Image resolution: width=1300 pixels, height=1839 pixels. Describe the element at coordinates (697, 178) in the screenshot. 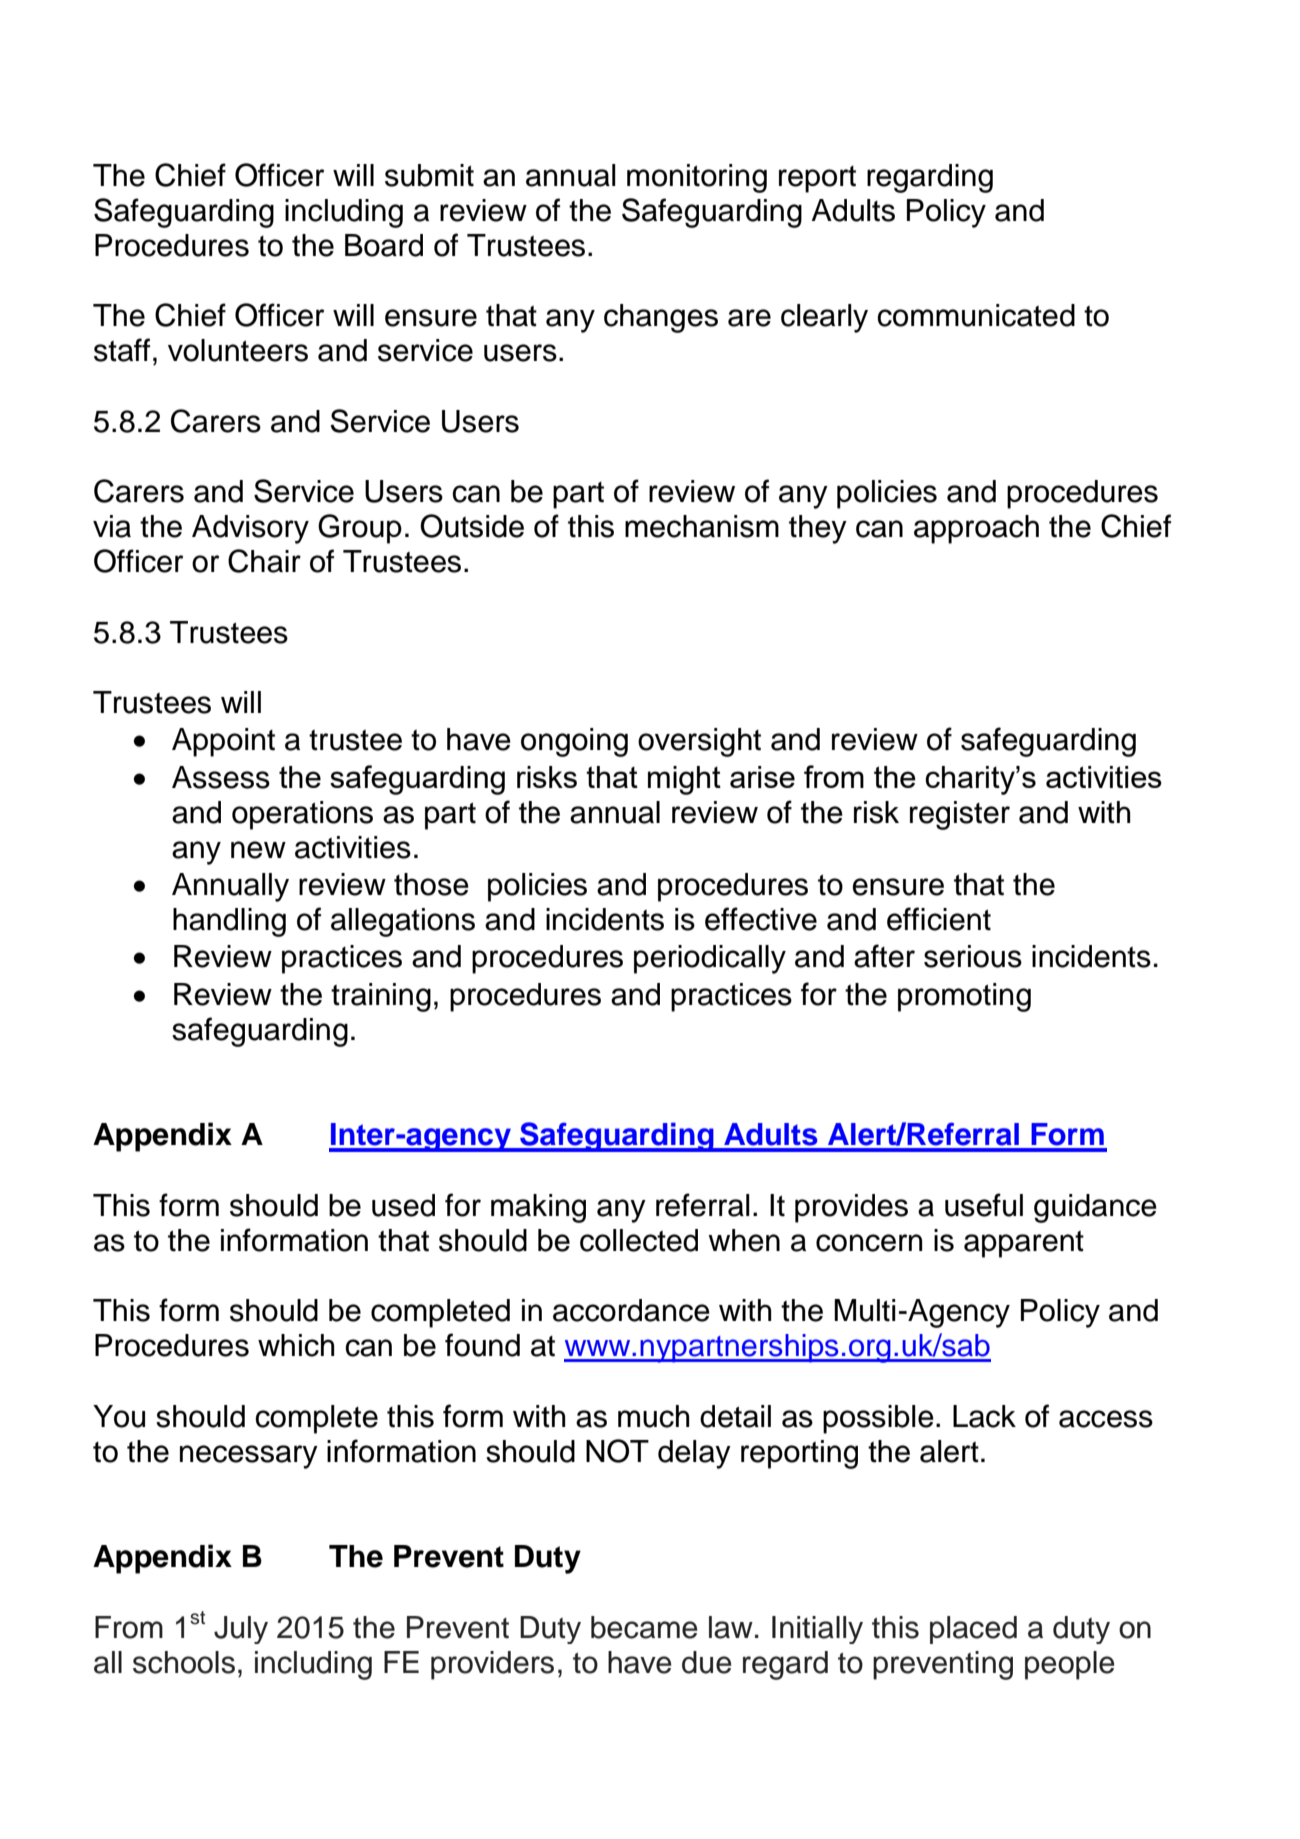

I see `monitoring` at that location.
